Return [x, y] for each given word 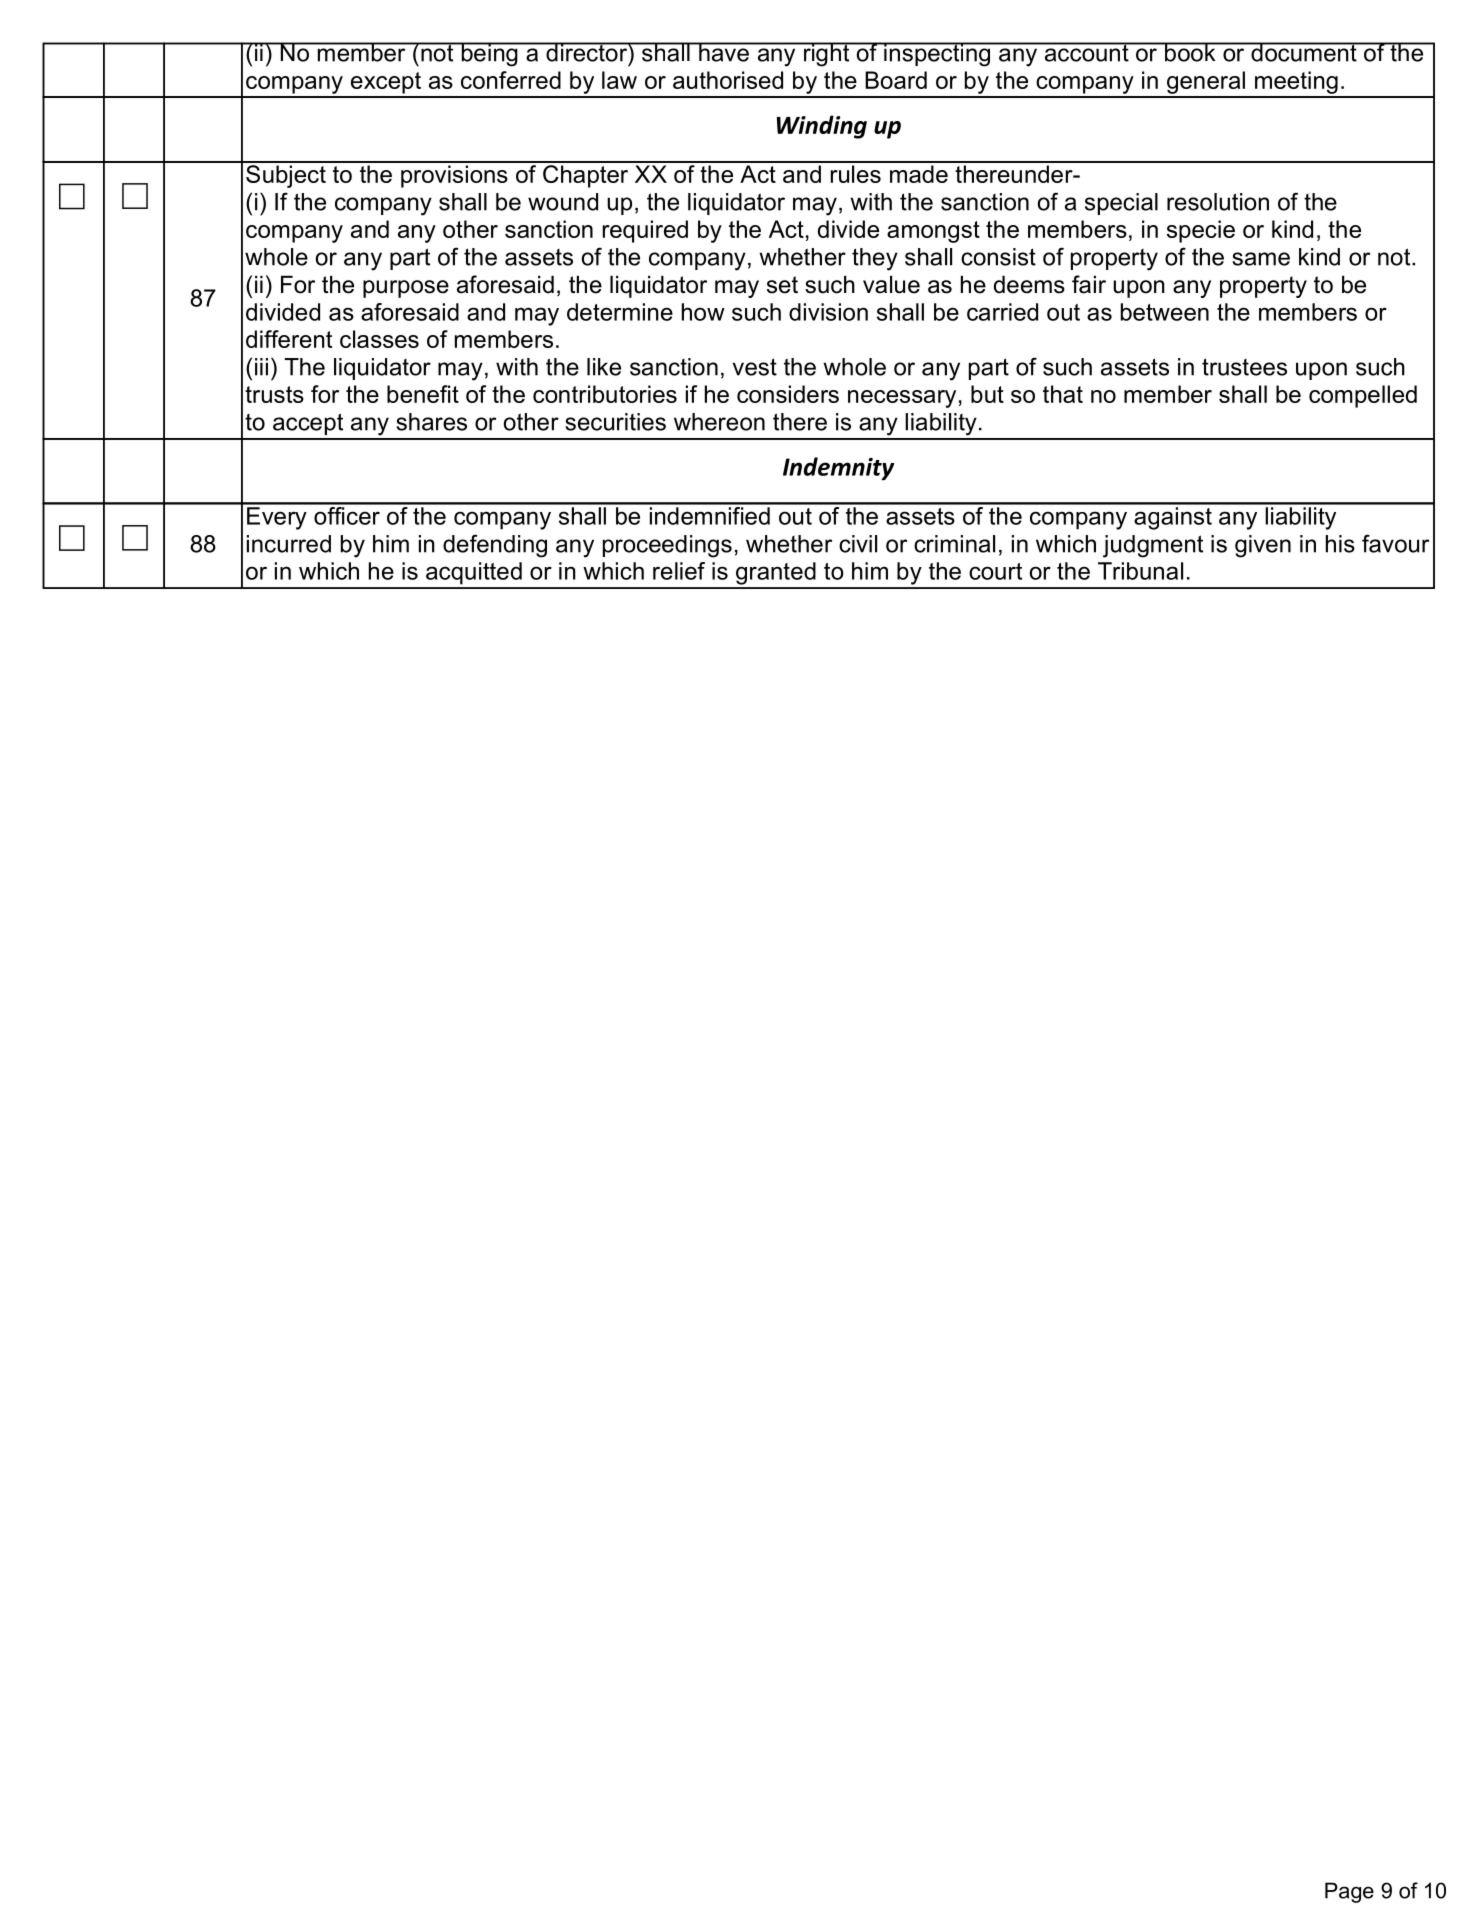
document [1304, 52]
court [995, 571]
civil [858, 544]
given [1263, 546]
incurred [289, 544]
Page [1349, 1892]
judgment [1153, 546]
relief [679, 571]
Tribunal [1140, 571]
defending [495, 546]
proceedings [667, 546]
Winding [822, 127]
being [489, 54]
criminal [954, 544]
